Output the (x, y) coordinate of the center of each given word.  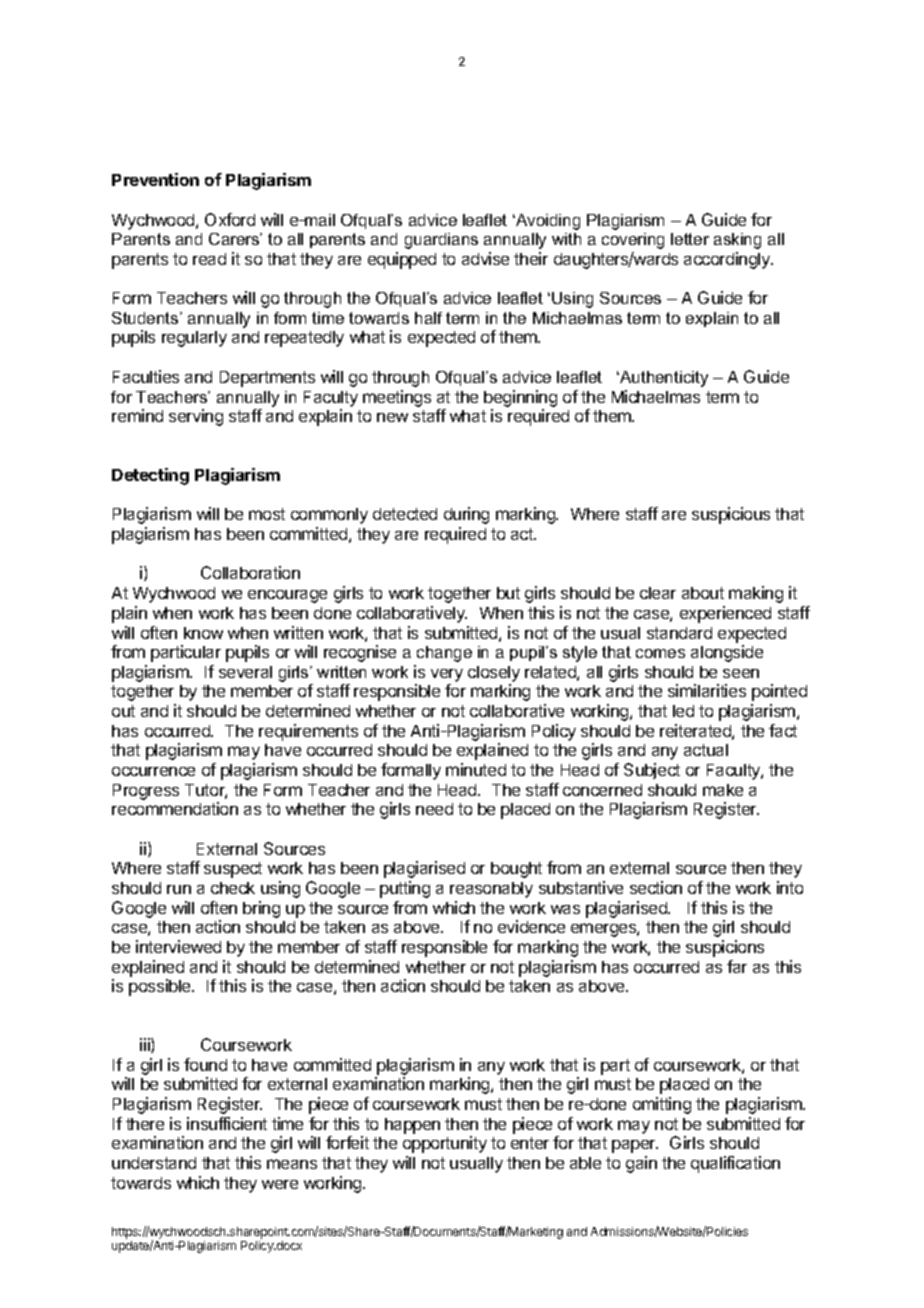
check (233, 888)
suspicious (731, 515)
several (245, 672)
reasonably (491, 890)
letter (690, 239)
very (447, 675)
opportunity (445, 1144)
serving (196, 417)
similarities (707, 690)
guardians (441, 241)
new (392, 417)
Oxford (230, 219)
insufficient (227, 1123)
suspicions (725, 948)
